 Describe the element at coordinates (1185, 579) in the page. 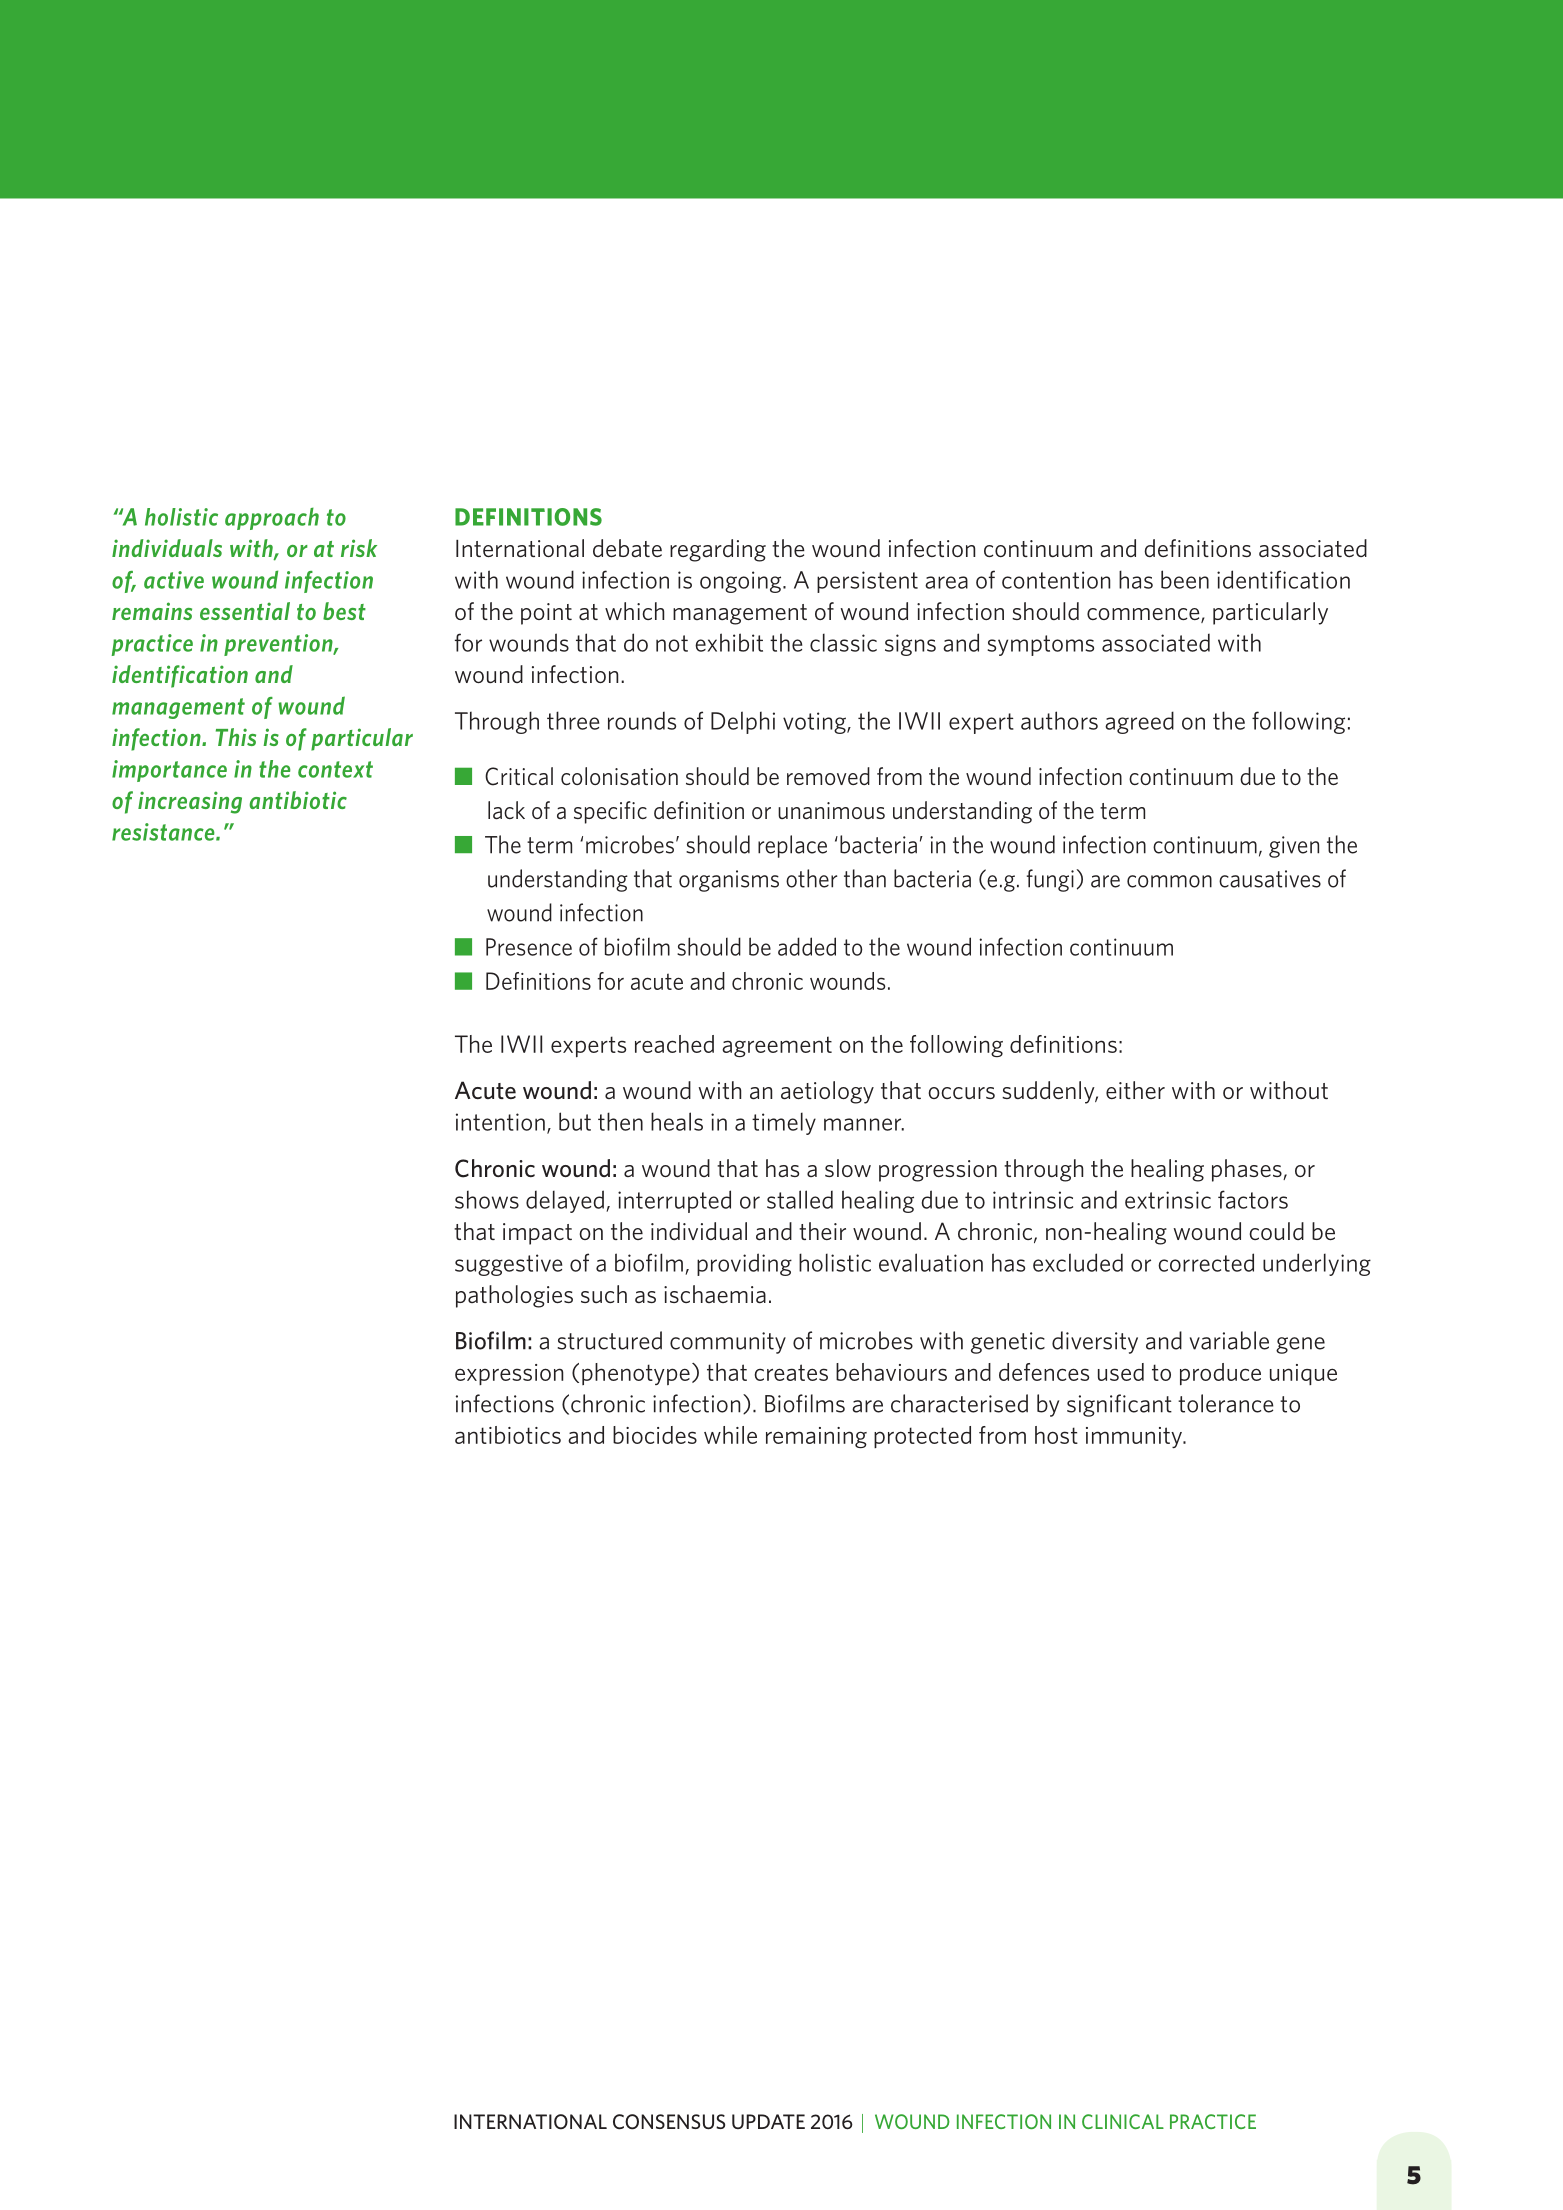

I see `been` at that location.
